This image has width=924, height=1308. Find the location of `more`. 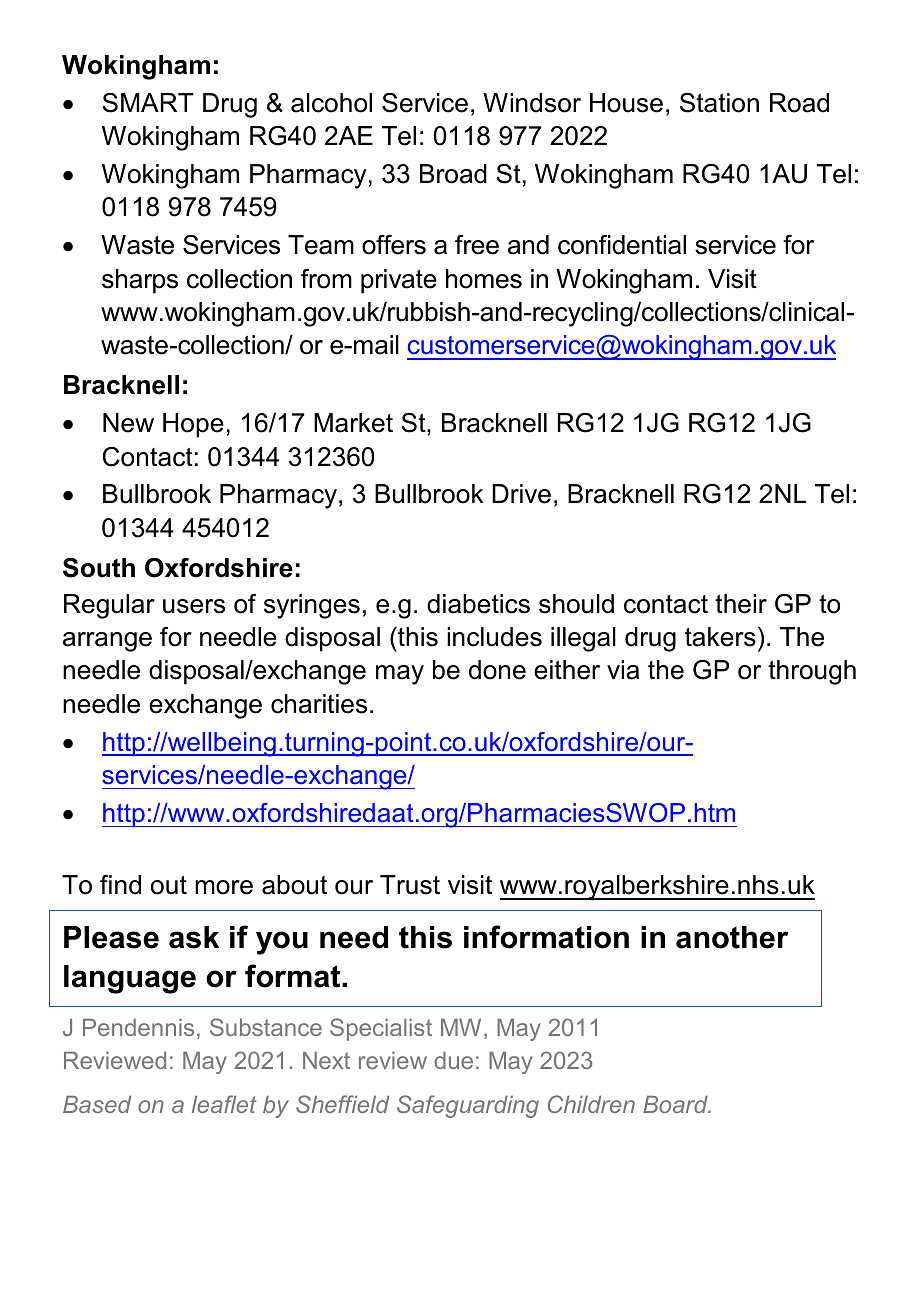

more is located at coordinates (224, 887).
